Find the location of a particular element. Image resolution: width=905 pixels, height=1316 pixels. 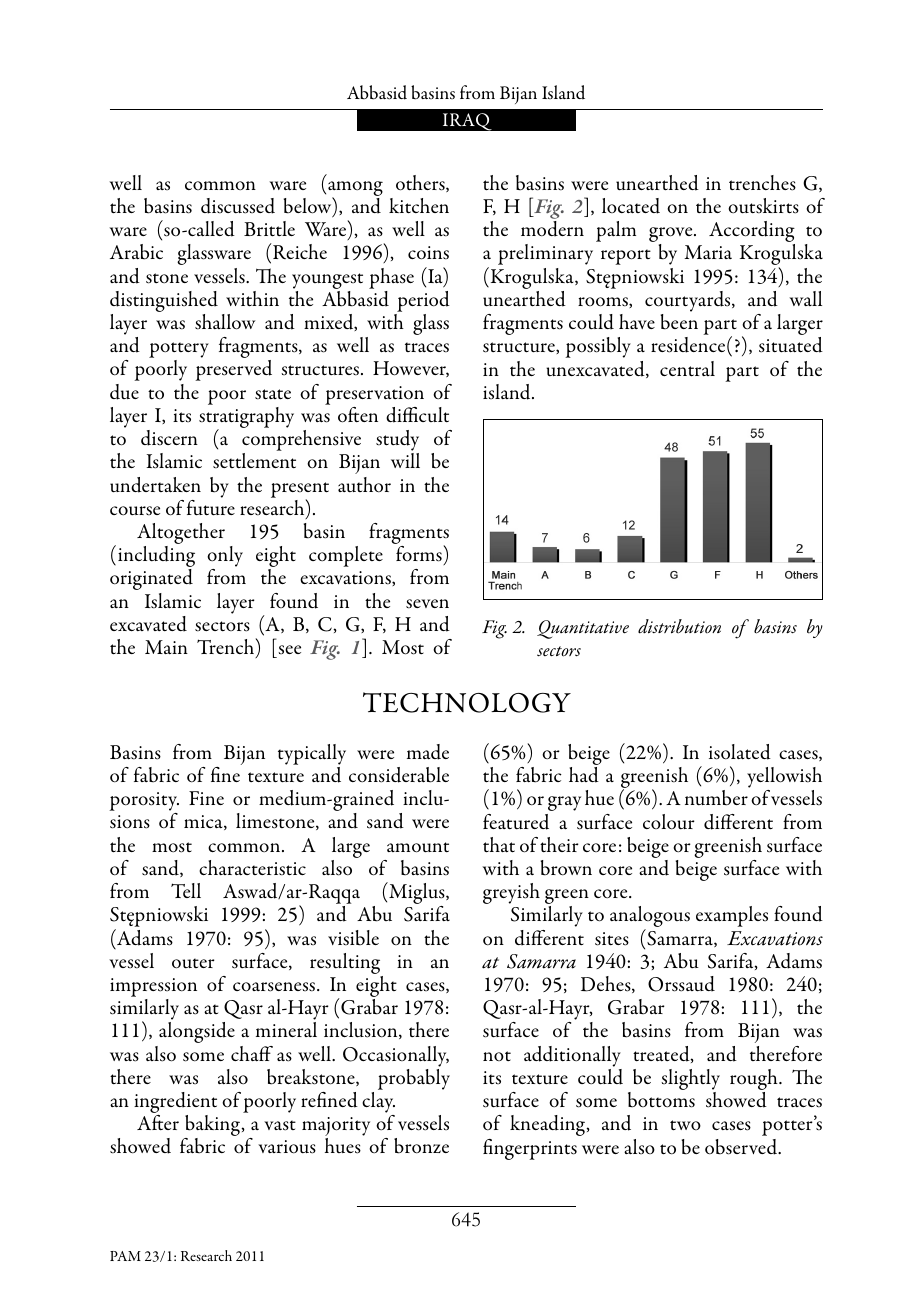

Main is located at coordinates (166, 647).
